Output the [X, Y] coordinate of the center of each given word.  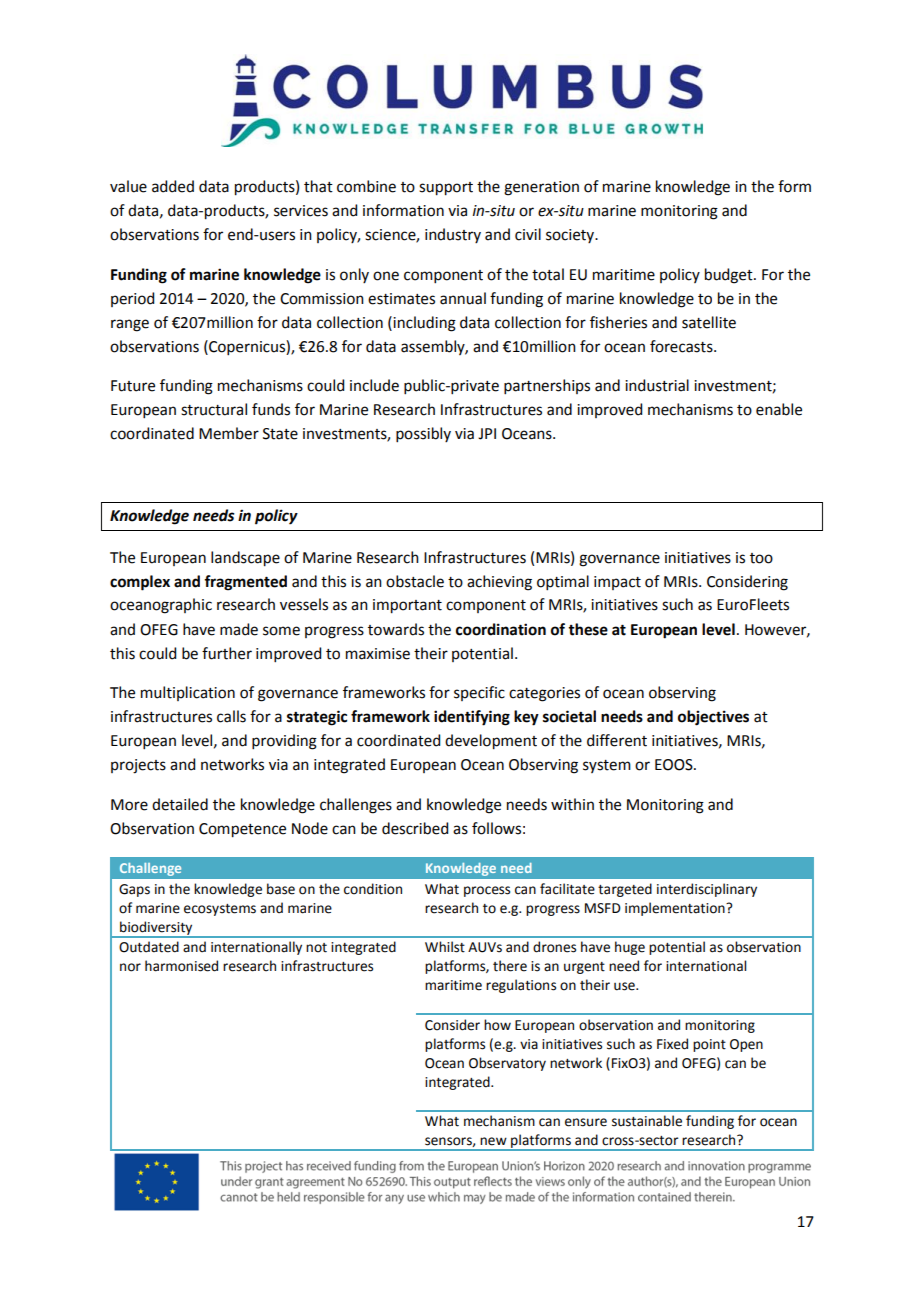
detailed [180, 804]
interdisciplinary [707, 890]
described [415, 828]
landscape [245, 559]
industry [453, 235]
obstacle [415, 581]
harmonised [181, 966]
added [173, 186]
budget [730, 276]
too [761, 558]
